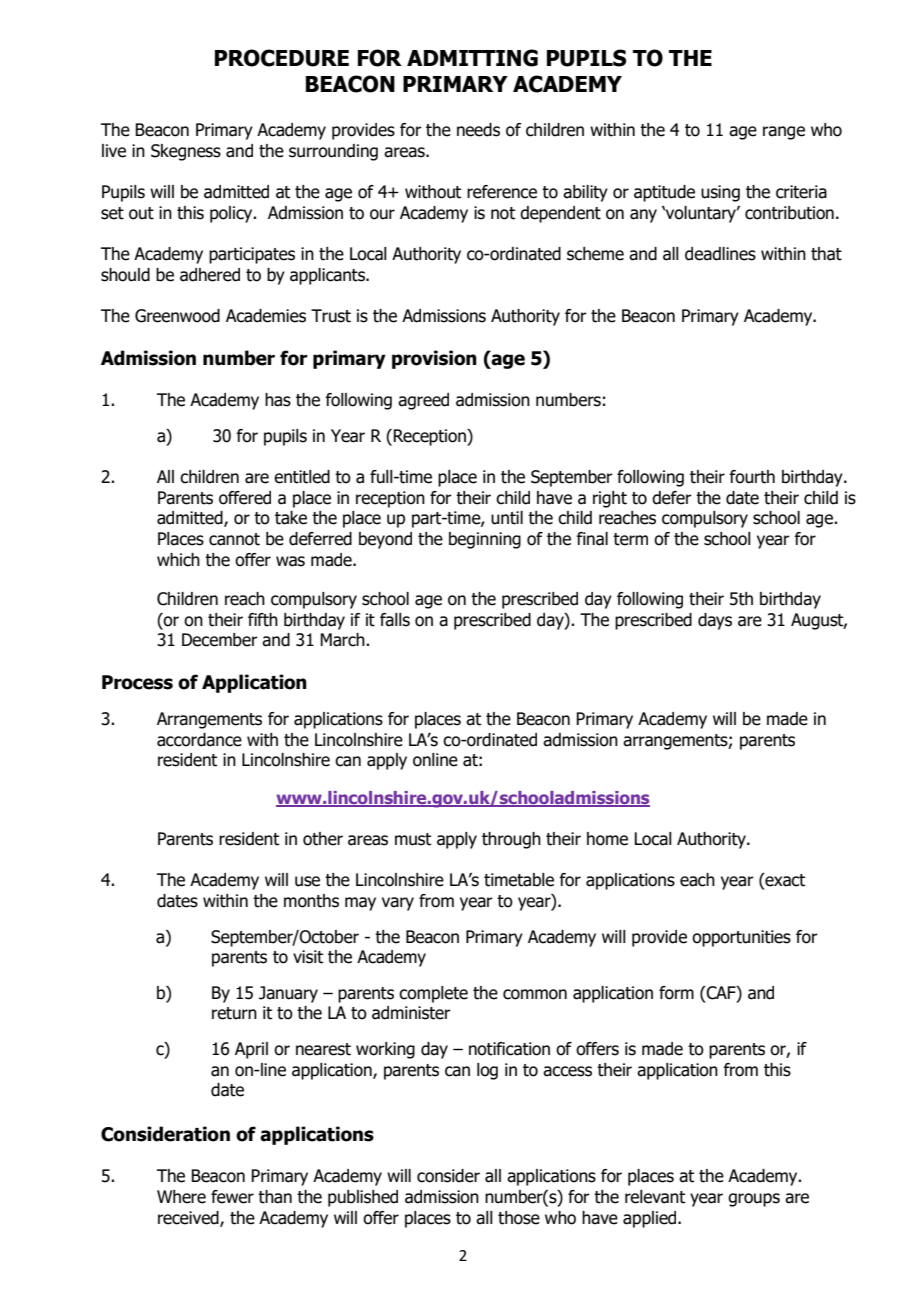  I want to click on ADMITTING, so click(472, 58).
